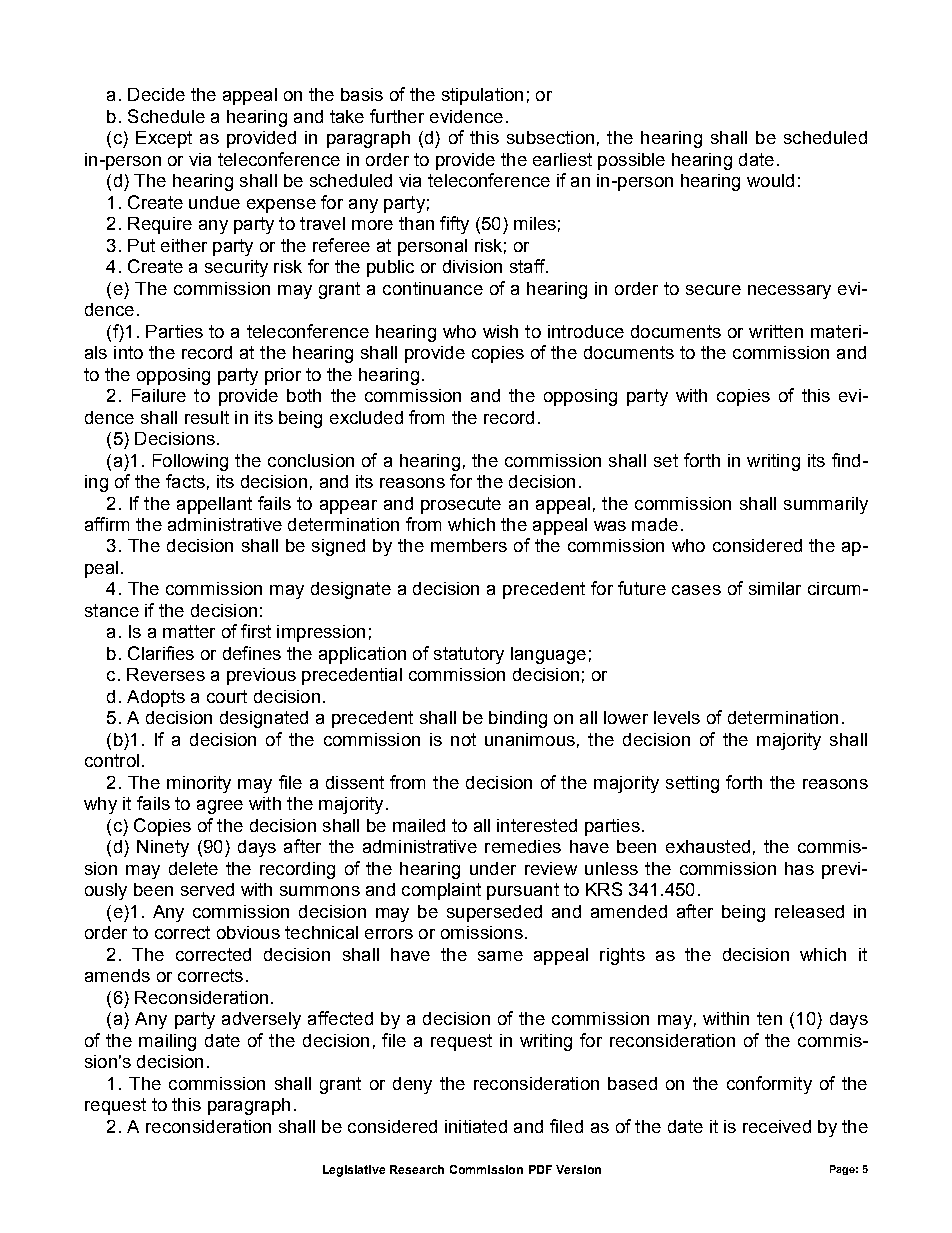 Image resolution: width=952 pixels, height=1233 pixels. I want to click on prosecute, so click(461, 505).
